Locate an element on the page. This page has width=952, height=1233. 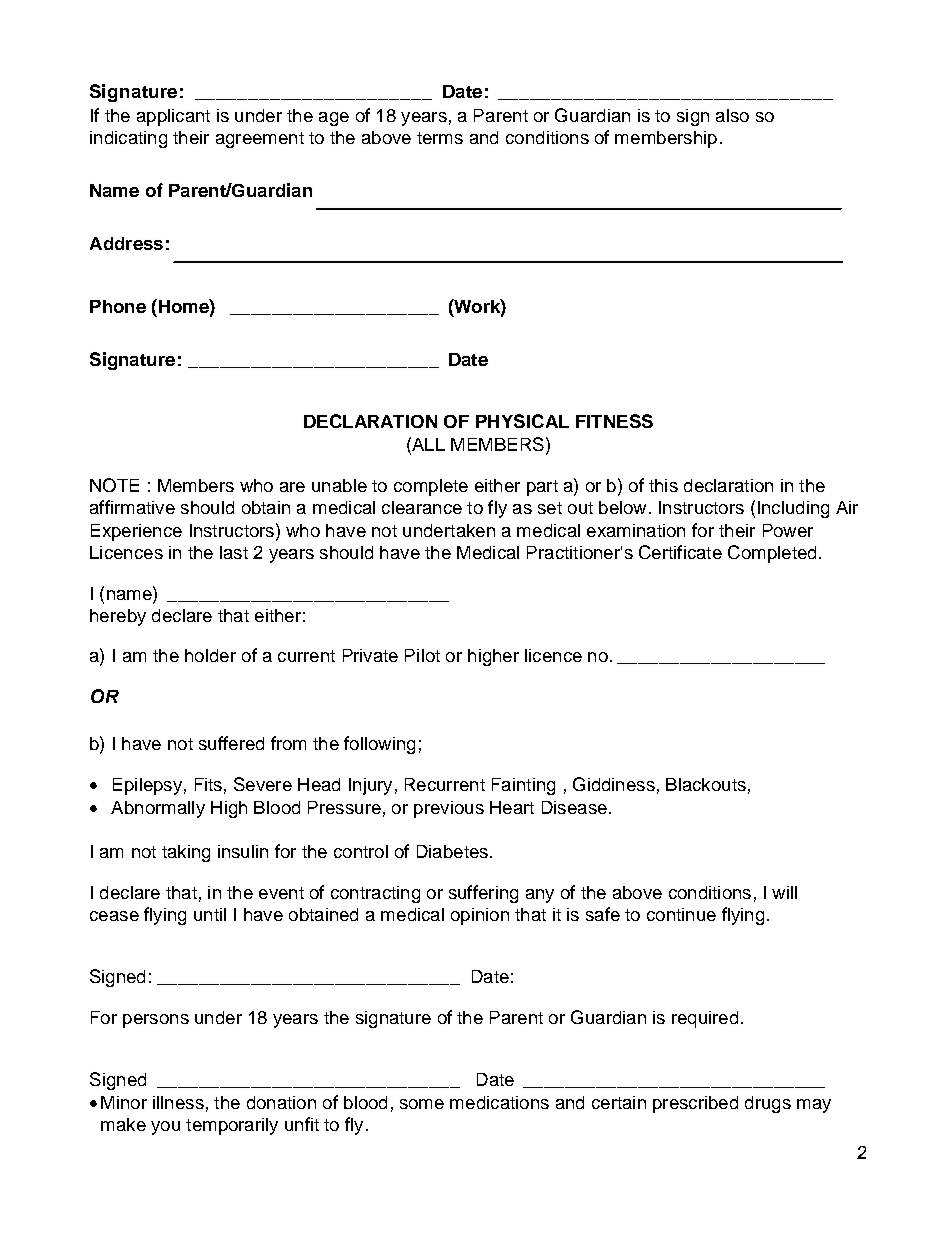
Blackouts is located at coordinates (706, 784).
